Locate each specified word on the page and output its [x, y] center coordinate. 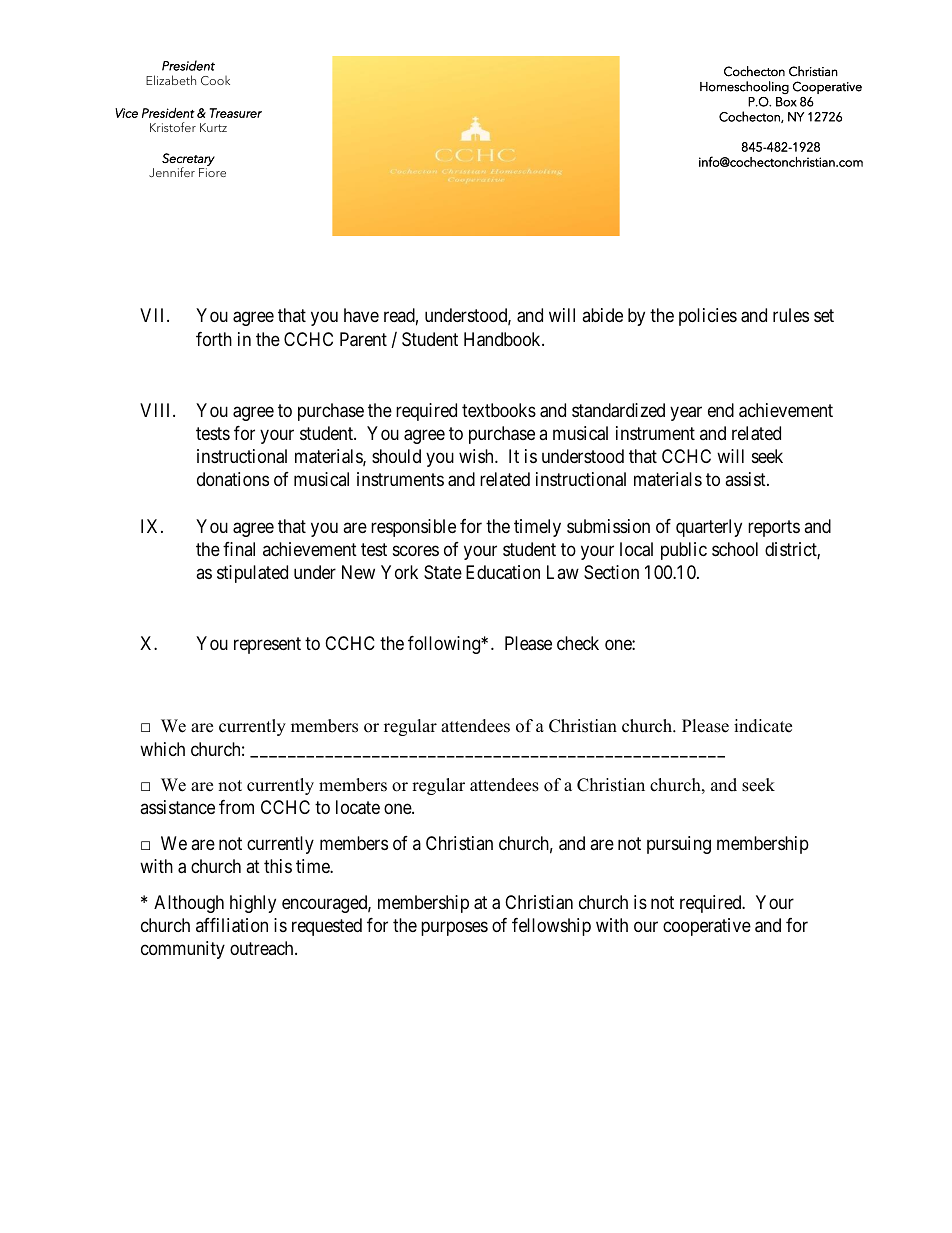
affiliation [232, 925]
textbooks [499, 410]
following [445, 645]
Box [786, 102]
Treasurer [236, 113]
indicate [763, 726]
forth [214, 339]
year [686, 413]
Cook [215, 81]
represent [267, 646]
